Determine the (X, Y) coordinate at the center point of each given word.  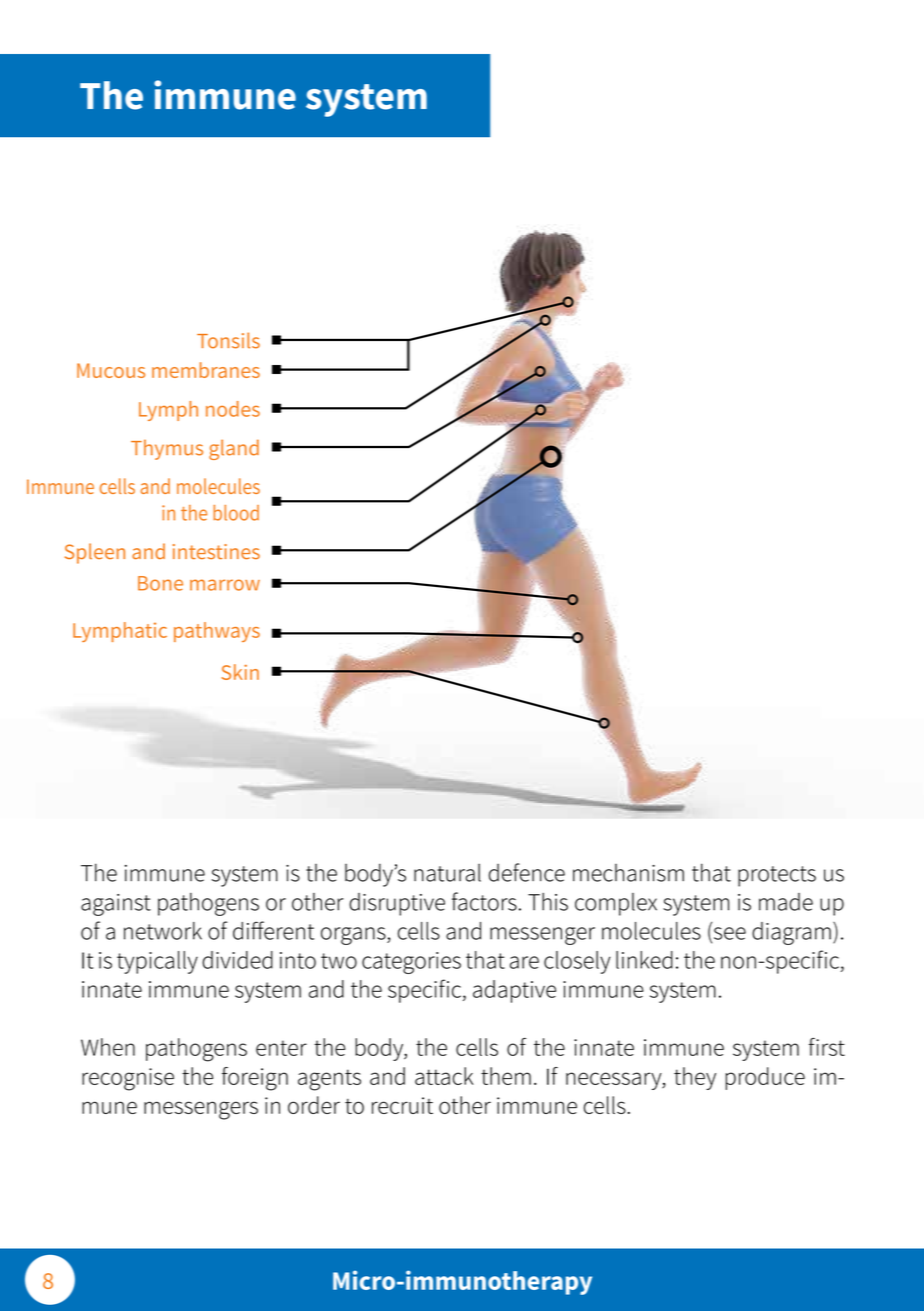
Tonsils (228, 340)
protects (777, 876)
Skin (240, 672)
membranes (206, 370)
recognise (128, 1079)
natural (447, 873)
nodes (233, 409)
